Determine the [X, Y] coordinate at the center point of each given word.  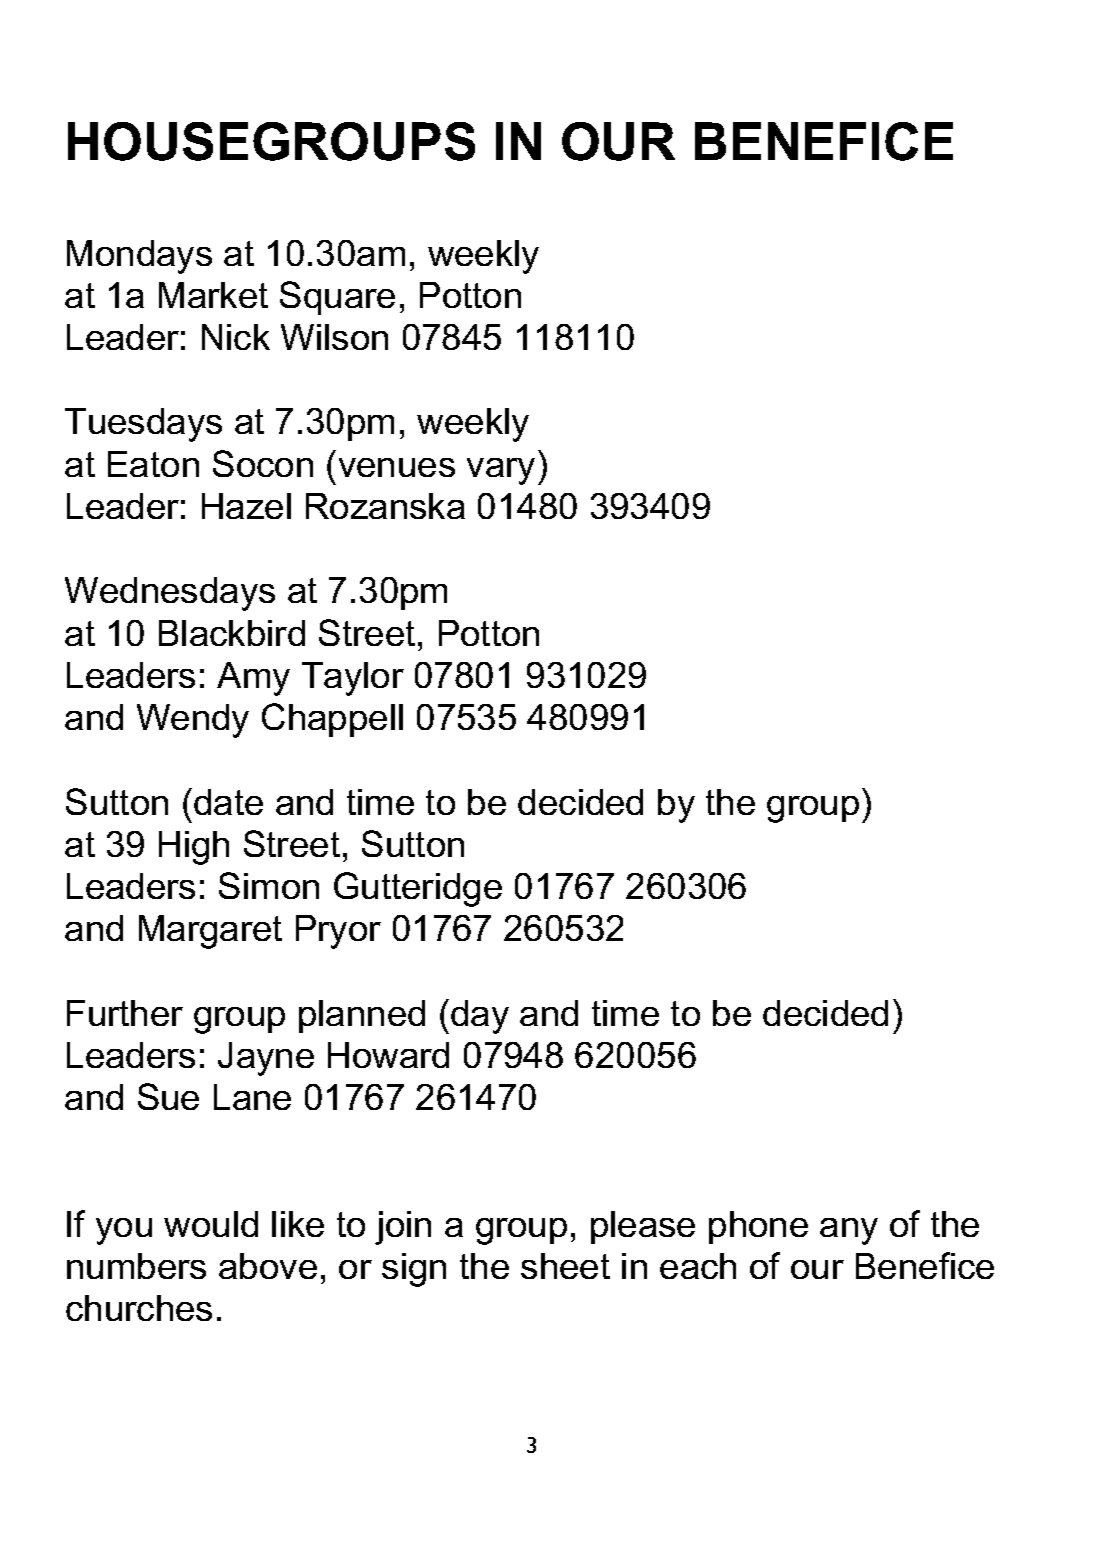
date [228, 802]
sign [414, 1270]
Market [213, 295]
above [268, 1266]
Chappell [332, 720]
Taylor [353, 679]
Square [337, 298]
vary [501, 471]
